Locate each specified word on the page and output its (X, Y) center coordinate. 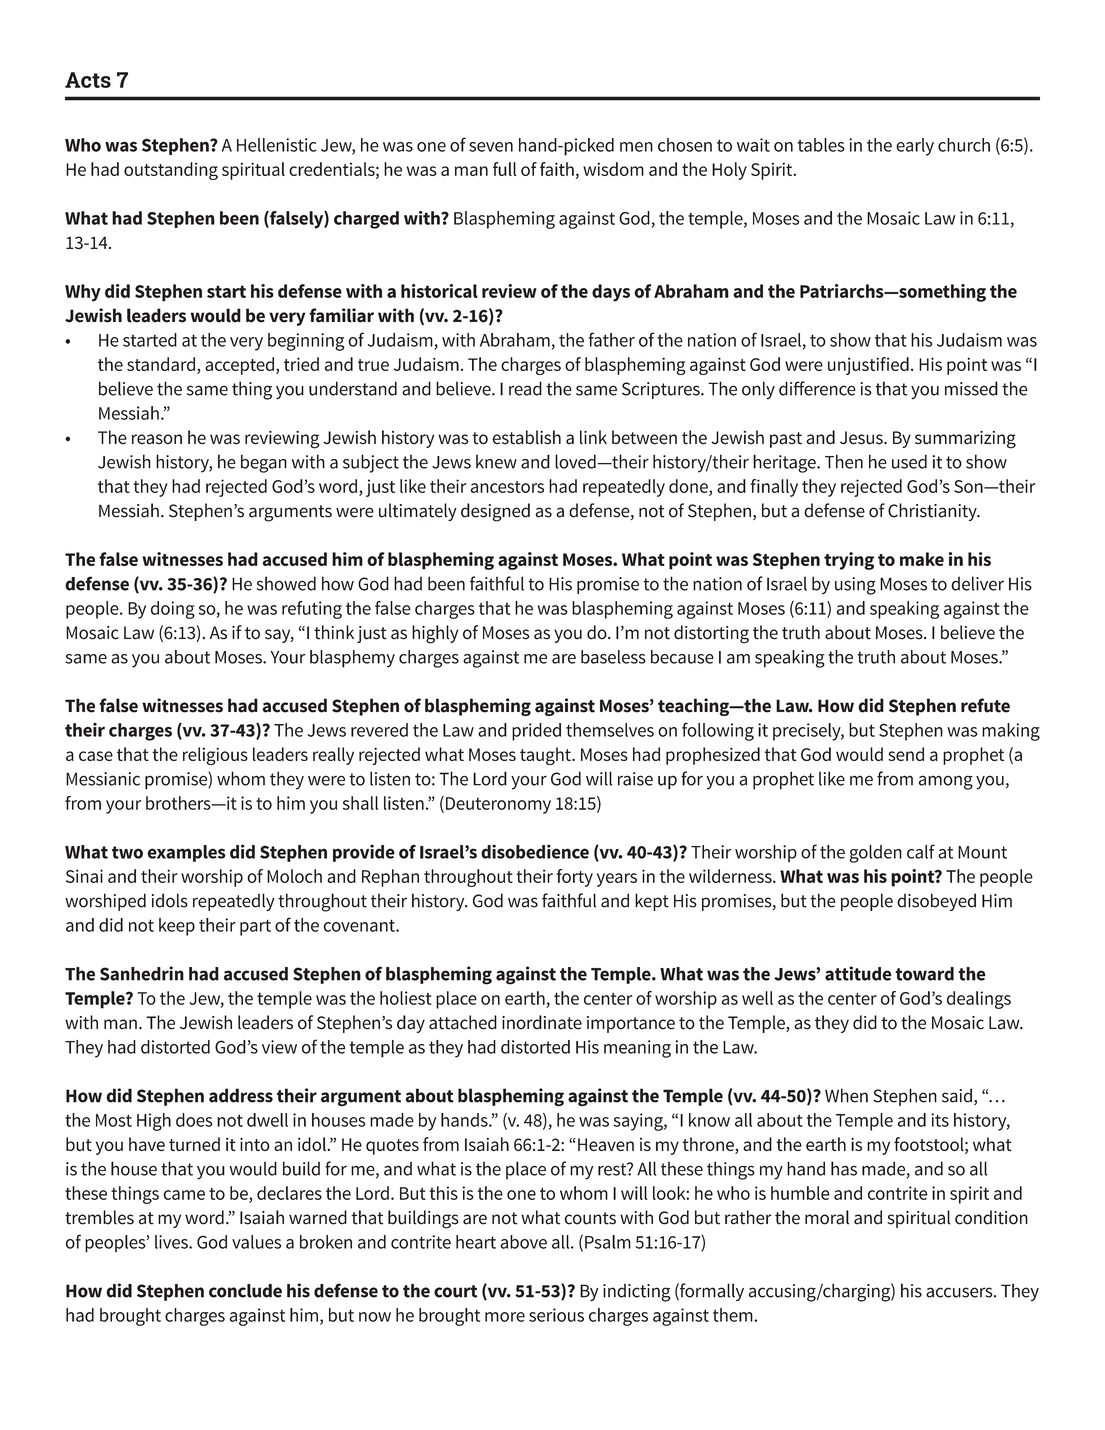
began (264, 463)
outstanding (171, 171)
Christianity (933, 512)
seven (491, 147)
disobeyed (936, 902)
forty (575, 878)
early (915, 147)
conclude (245, 1291)
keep (177, 927)
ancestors (507, 487)
